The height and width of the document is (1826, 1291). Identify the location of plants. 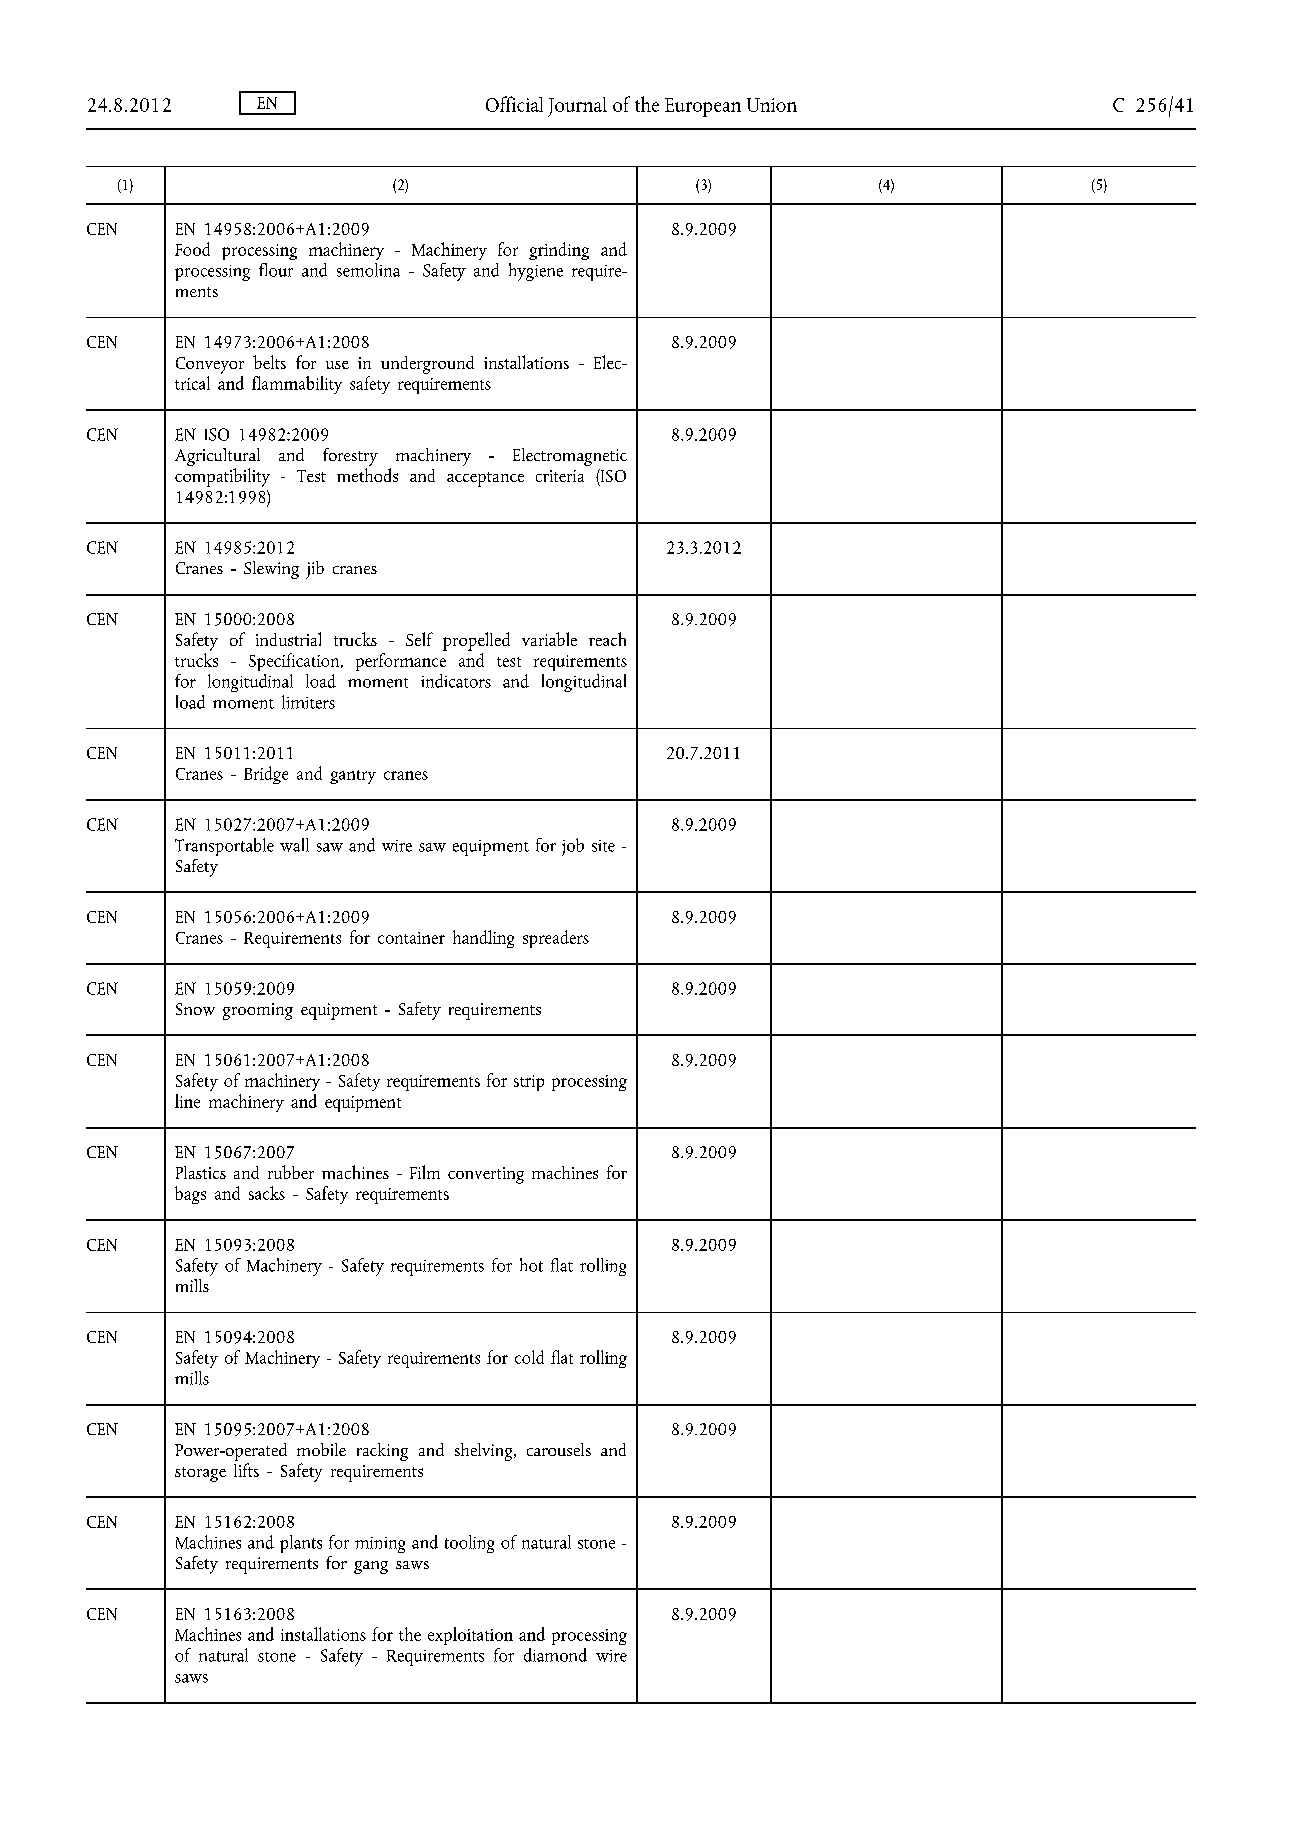
(301, 1544).
